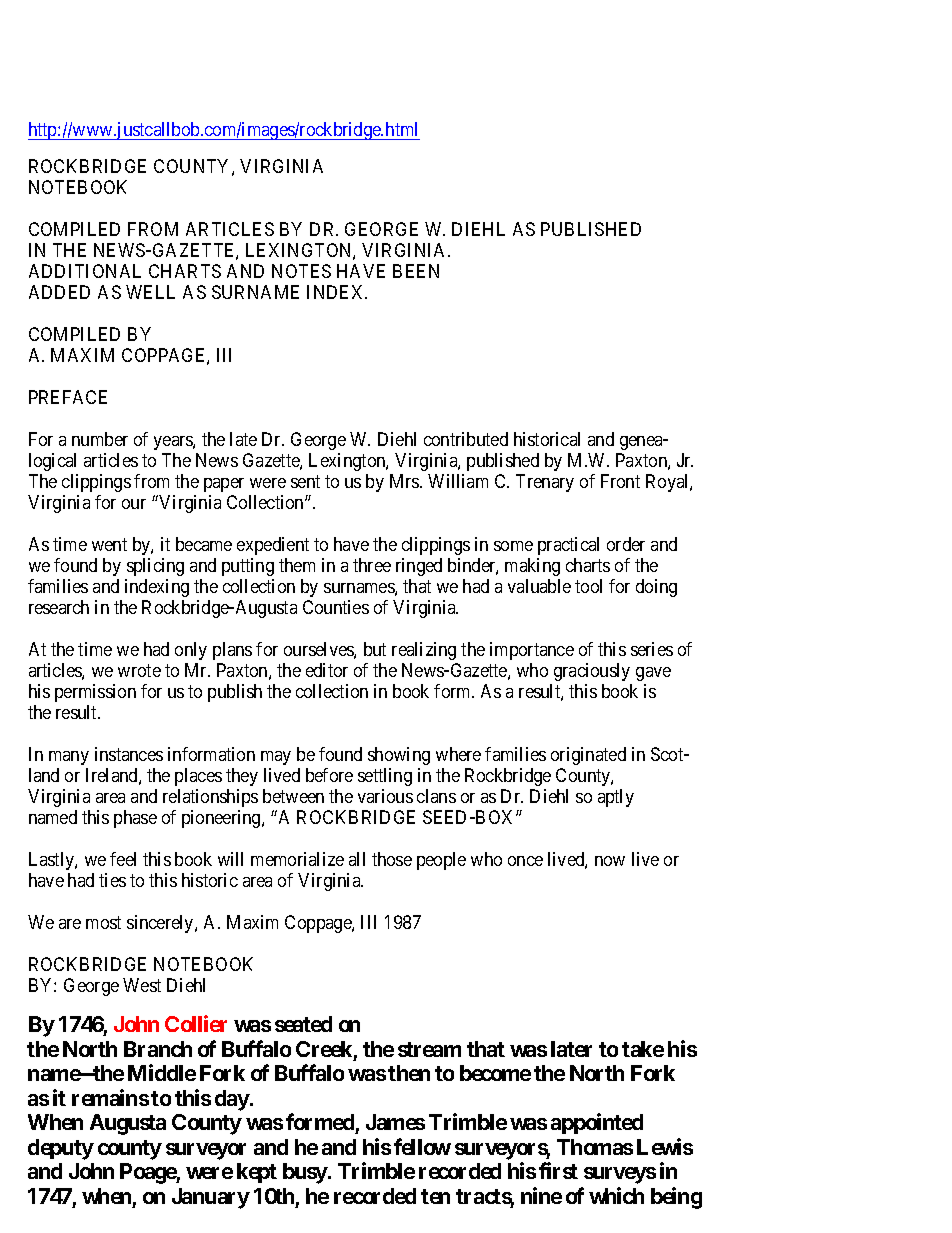 The height and width of the document is (1233, 952). Describe the element at coordinates (416, 271) in the document. I see `BEEN` at that location.
